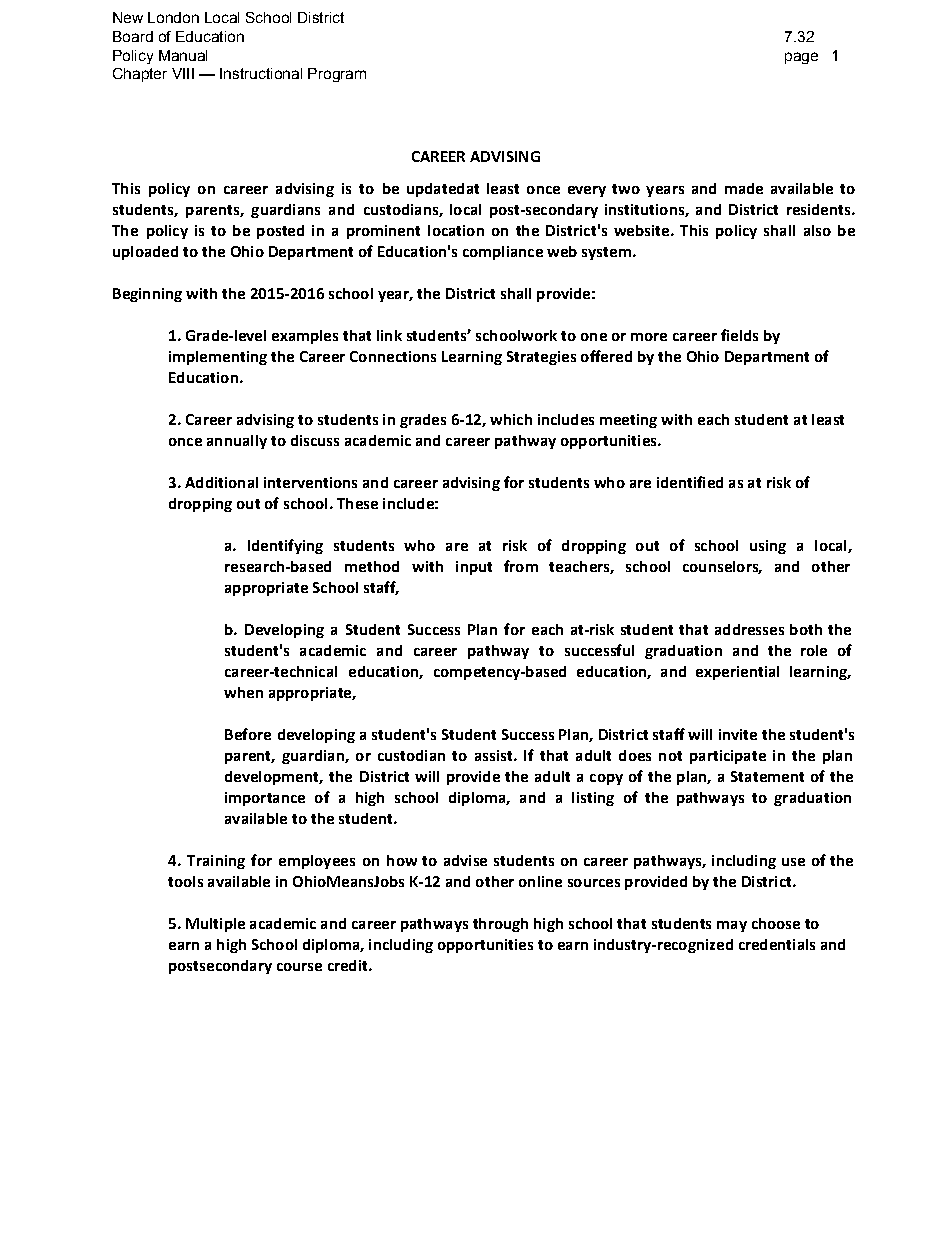 The image size is (952, 1233). Describe the element at coordinates (248, 734) in the image. I see `Before` at that location.
